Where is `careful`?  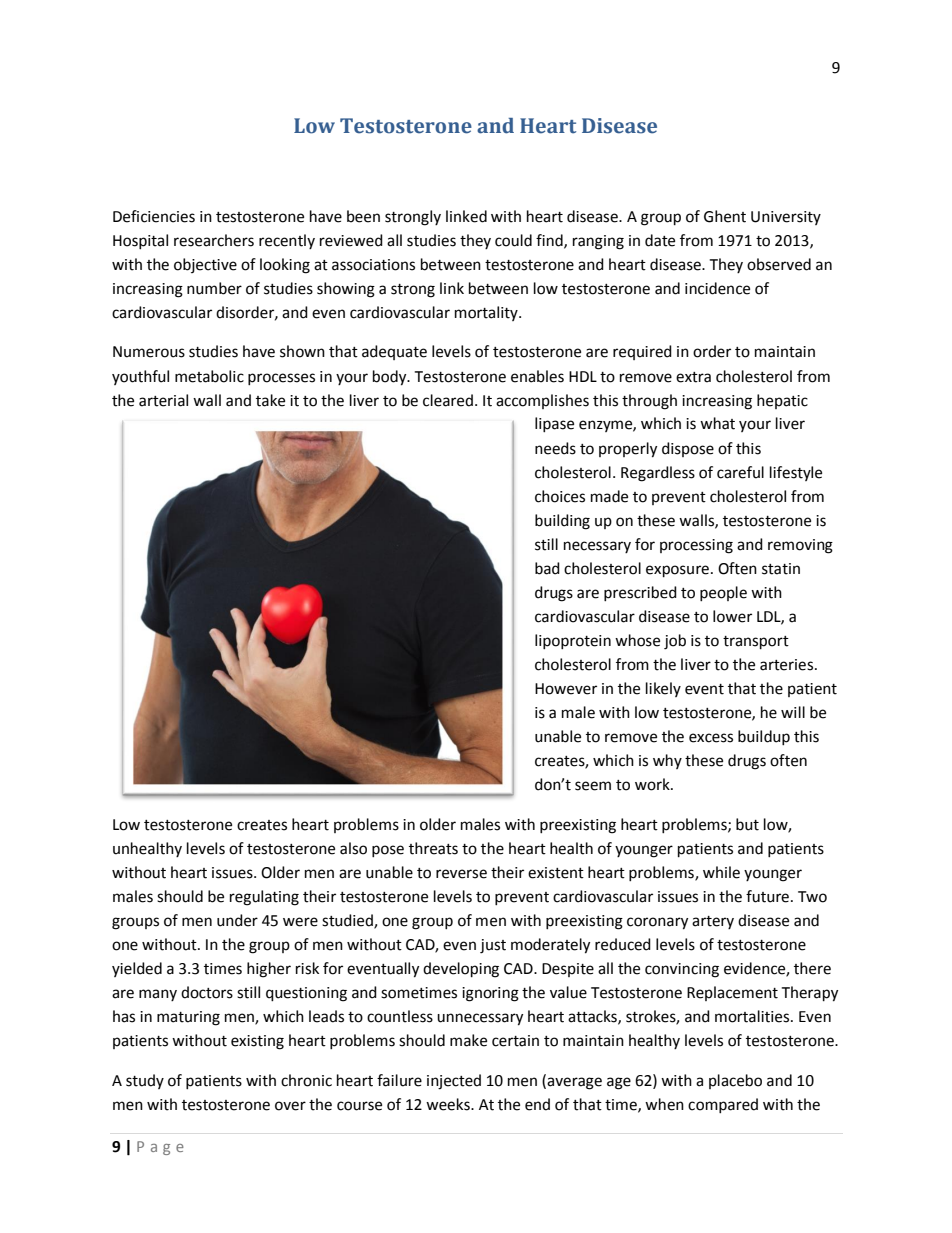 careful is located at coordinates (740, 472).
